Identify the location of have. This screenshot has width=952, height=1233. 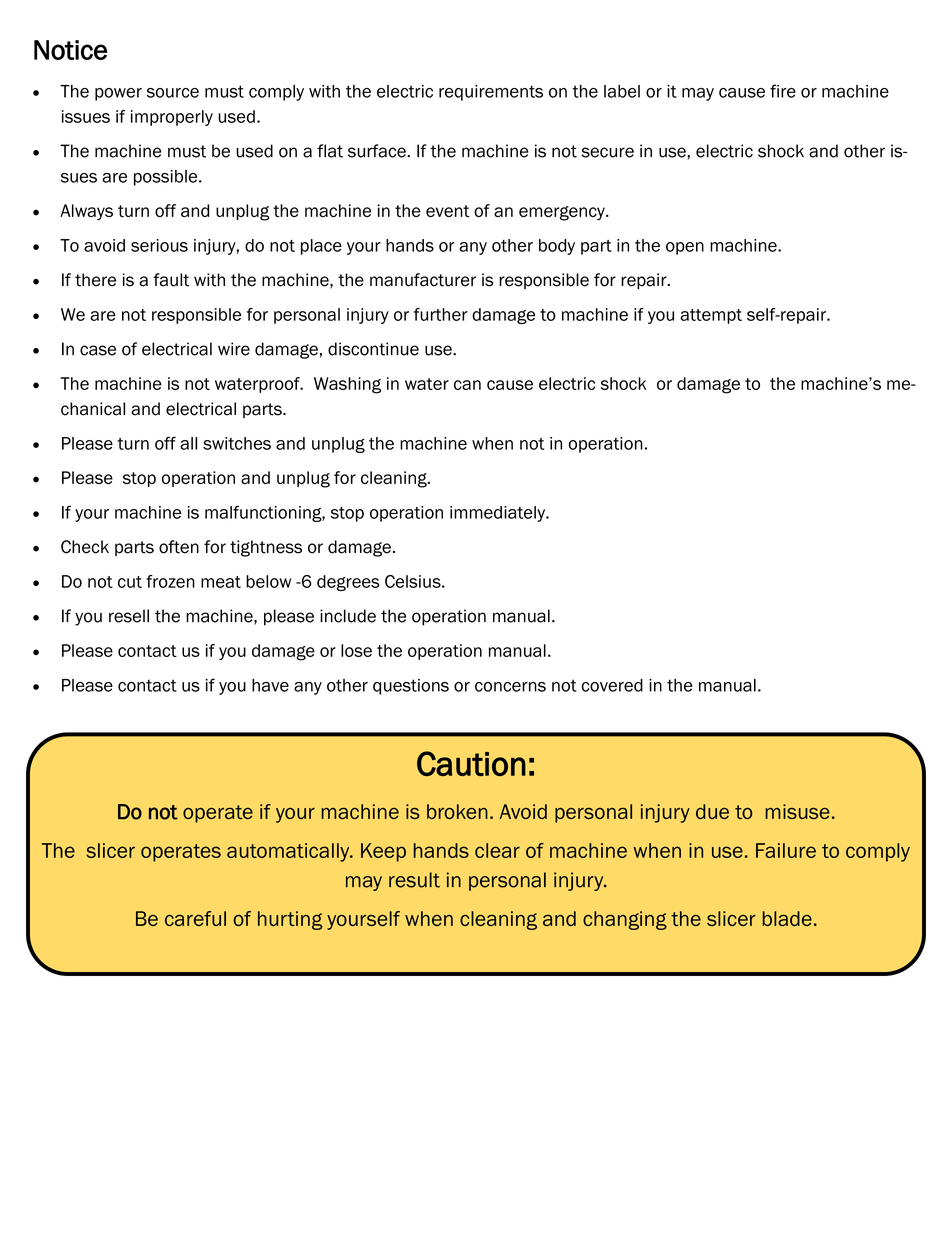
(270, 685).
